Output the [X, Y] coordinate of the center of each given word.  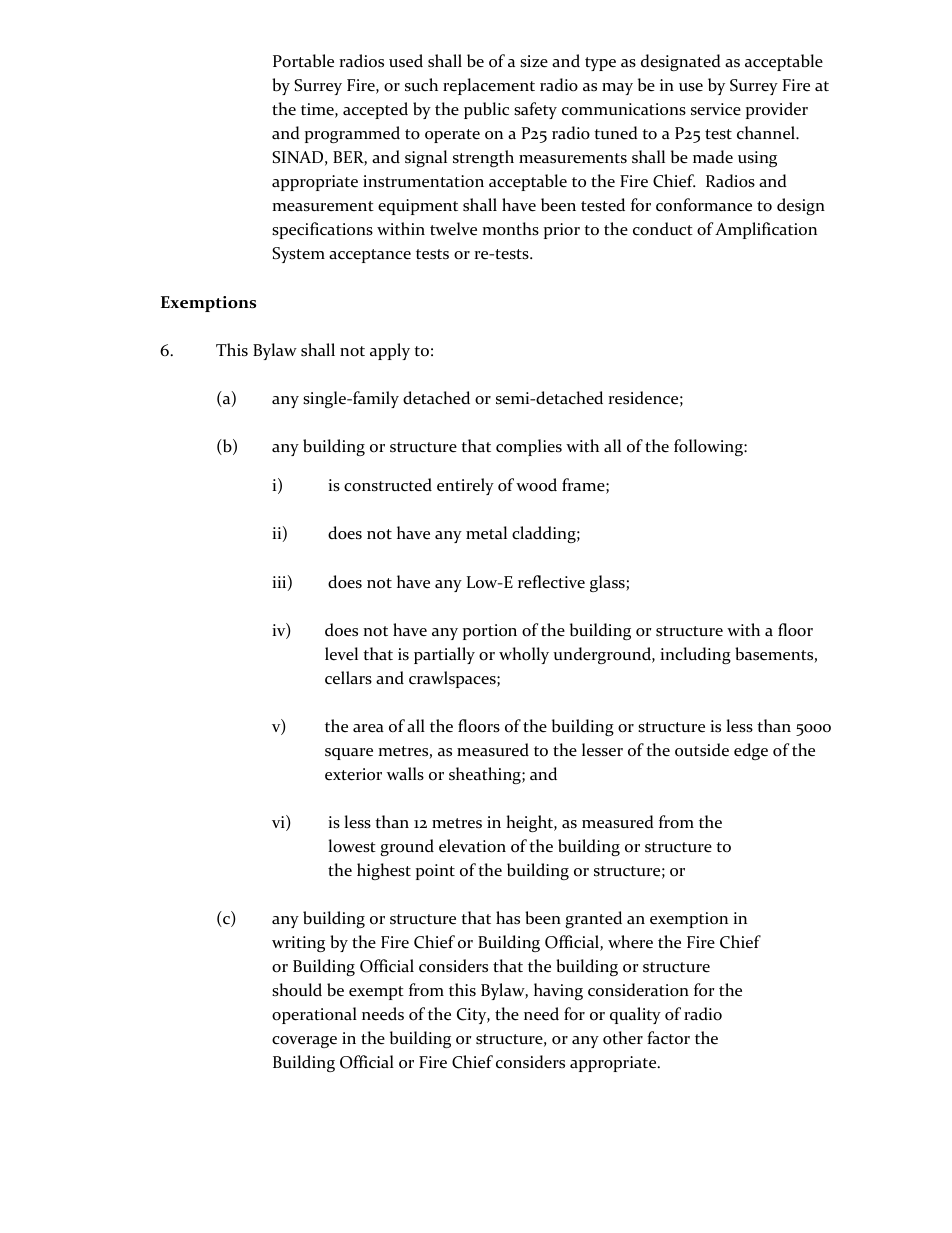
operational [314, 1015]
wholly [524, 655]
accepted [375, 110]
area [368, 728]
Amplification [766, 230]
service [716, 109]
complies [529, 447]
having [558, 991]
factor [668, 1038]
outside [702, 750]
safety [535, 110]
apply [390, 351]
